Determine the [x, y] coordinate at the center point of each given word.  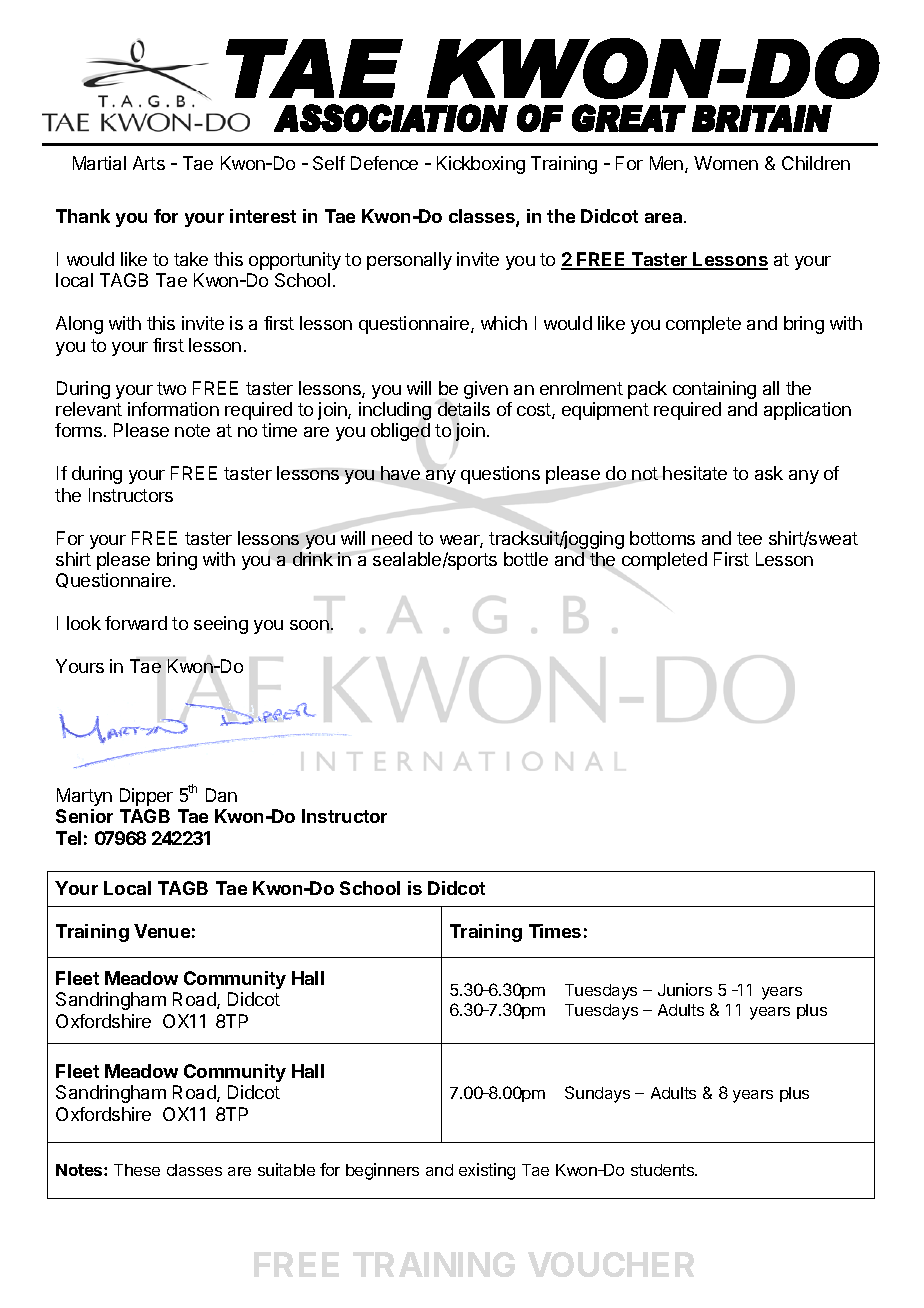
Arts [149, 163]
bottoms [662, 538]
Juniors [685, 989]
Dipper [146, 797]
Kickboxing [481, 165]
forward [136, 623]
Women [726, 163]
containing [714, 390]
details [464, 409]
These [137, 1170]
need [392, 538]
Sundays [597, 1094]
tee [749, 538]
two [171, 388]
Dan [221, 795]
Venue [162, 931]
